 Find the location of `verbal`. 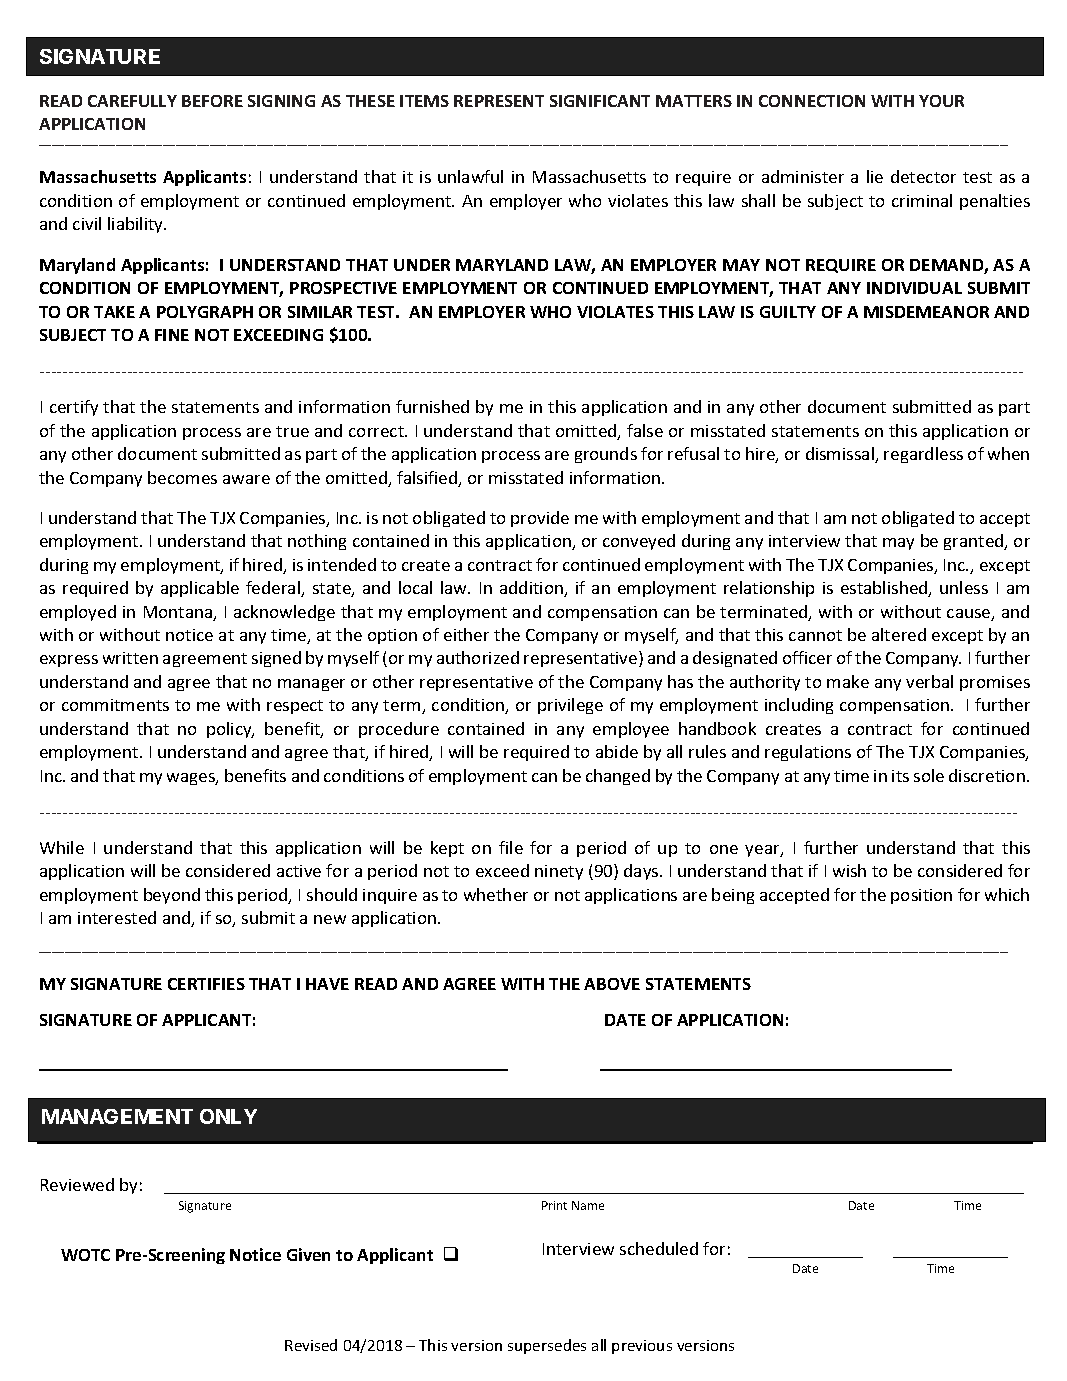

verbal is located at coordinates (929, 681).
